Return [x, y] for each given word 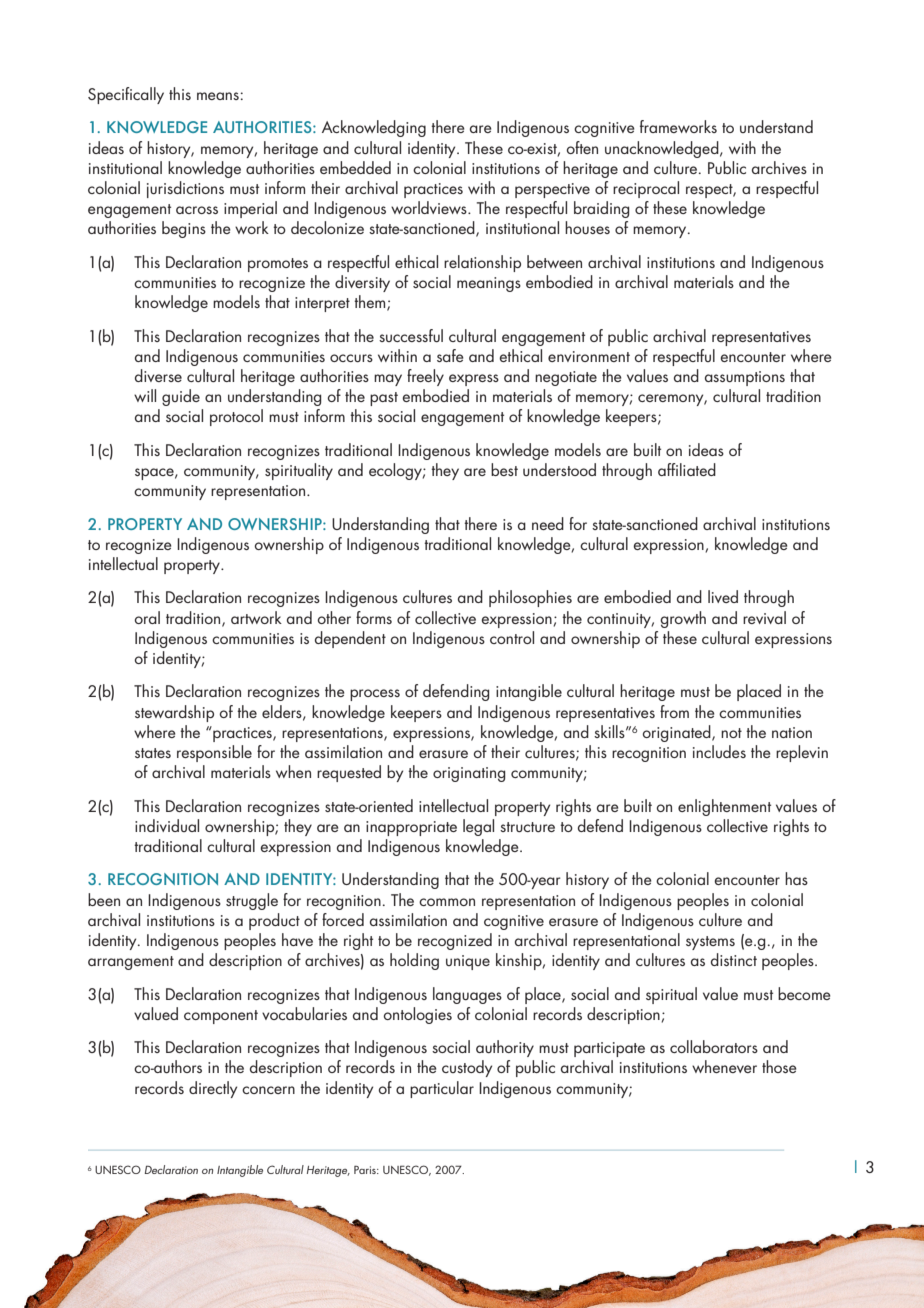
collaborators [714, 1046]
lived [723, 596]
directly [213, 1089]
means [218, 96]
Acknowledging [374, 128]
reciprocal [646, 189]
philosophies [530, 598]
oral [147, 617]
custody [467, 1068]
